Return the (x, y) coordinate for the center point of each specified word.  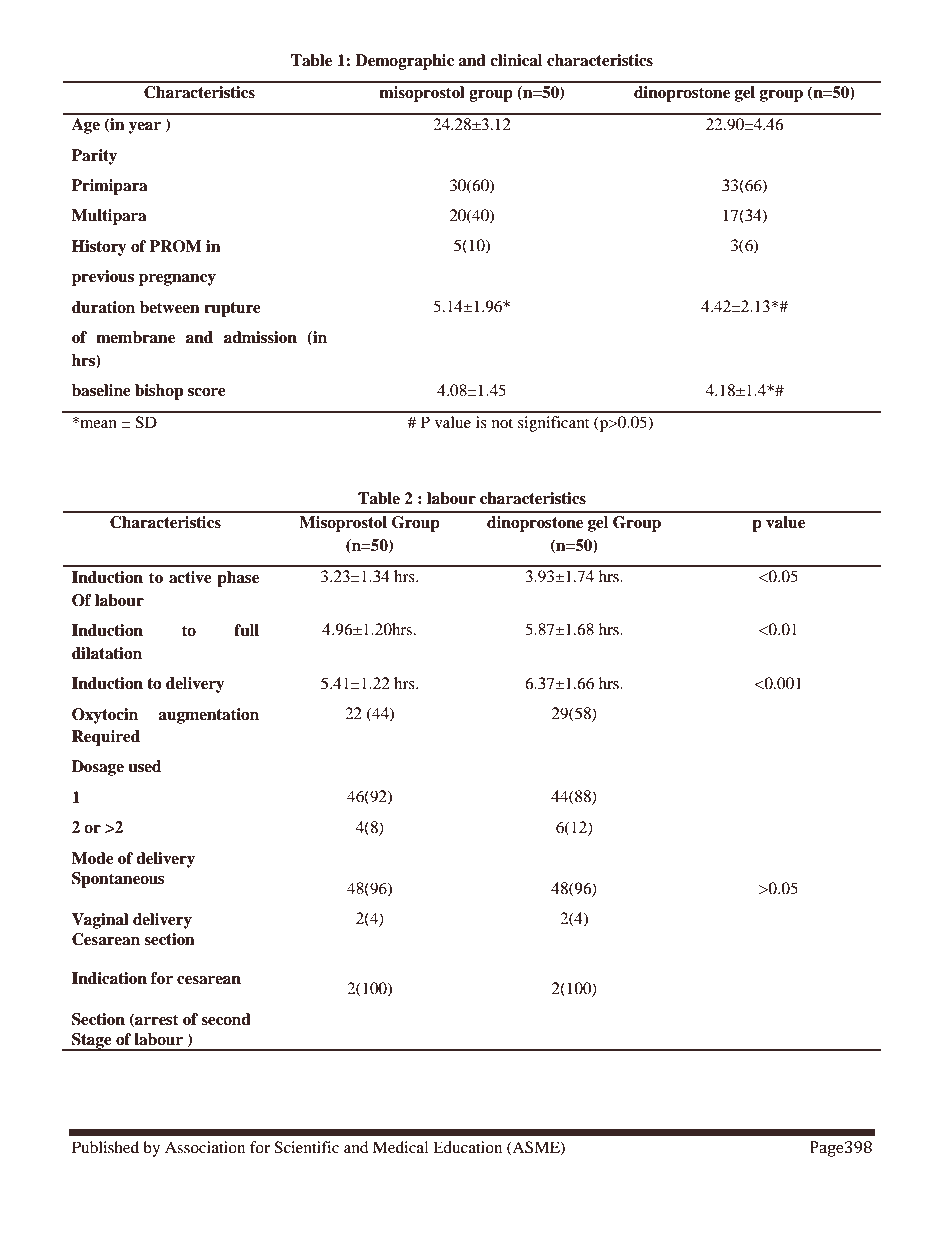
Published (105, 1147)
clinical (516, 60)
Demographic (404, 62)
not (502, 423)
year (145, 128)
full (246, 630)
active (190, 577)
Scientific (306, 1147)
